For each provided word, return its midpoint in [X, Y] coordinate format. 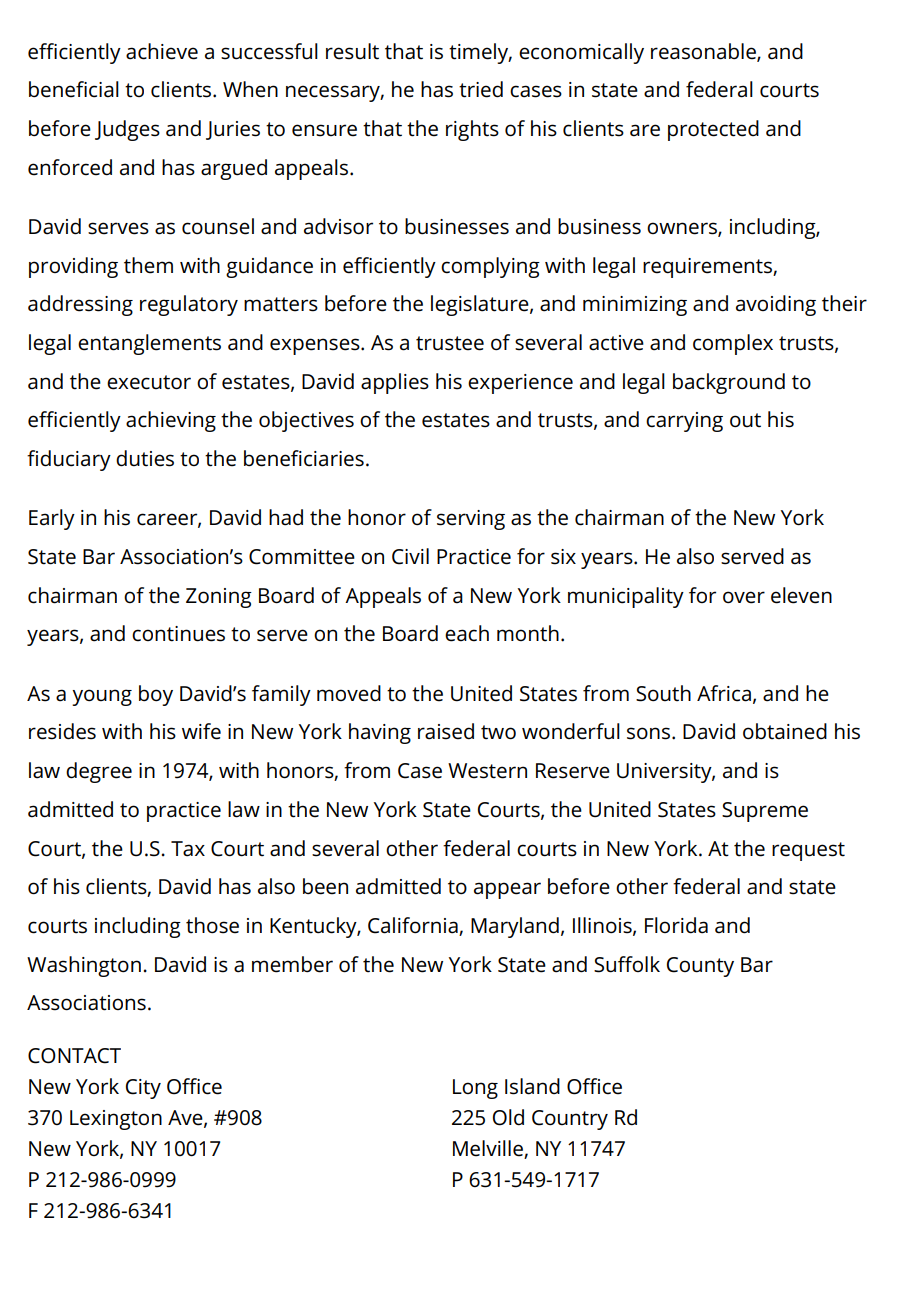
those [212, 925]
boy [156, 695]
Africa [724, 693]
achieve [162, 51]
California [414, 926]
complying [490, 267]
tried [481, 89]
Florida [676, 925]
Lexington [116, 1120]
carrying [684, 422]
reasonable [704, 52]
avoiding [776, 305]
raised [446, 731]
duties [145, 458]
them [148, 265]
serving [471, 520]
